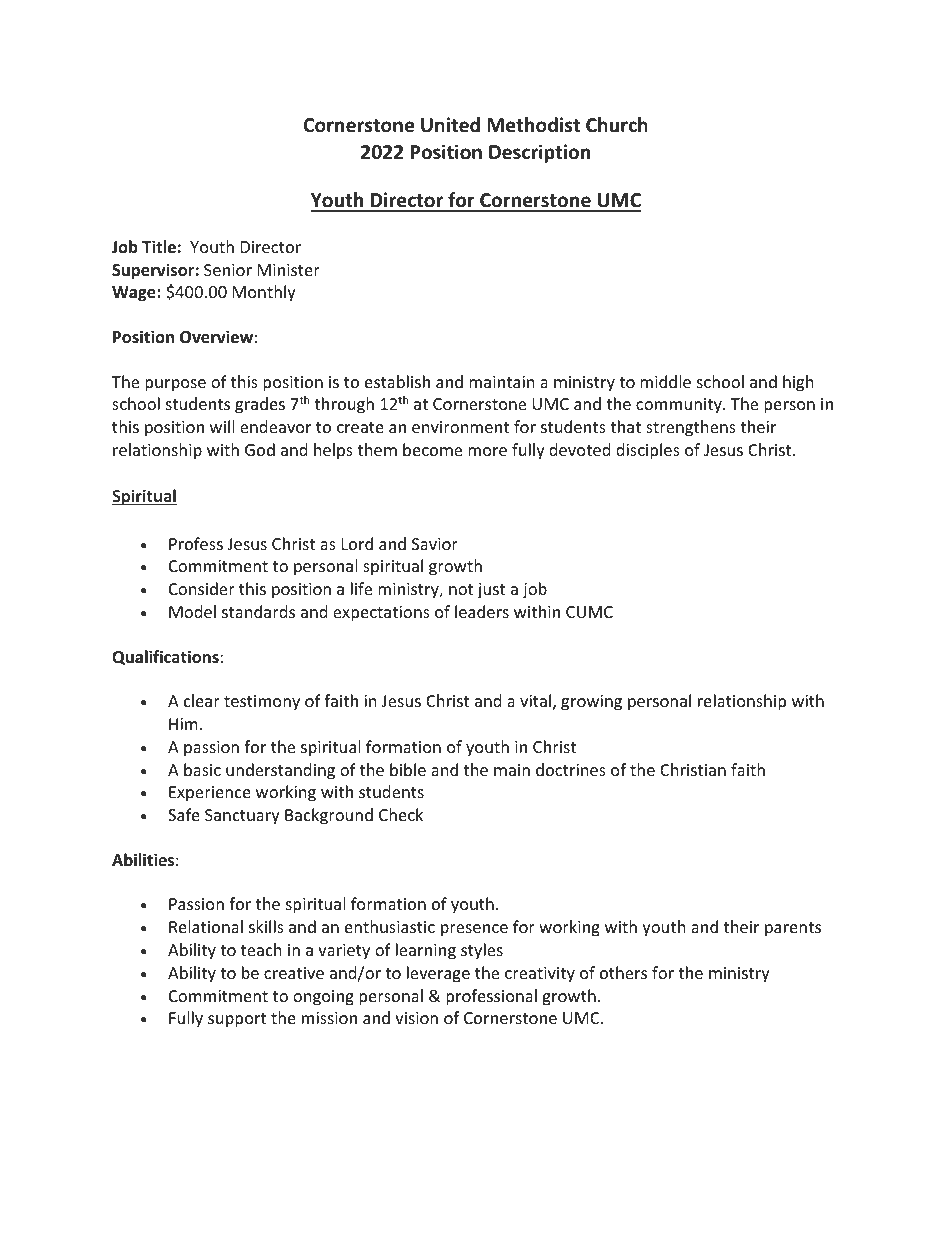 Image resolution: width=952 pixels, height=1233 pixels. I want to click on Title, so click(159, 247).
